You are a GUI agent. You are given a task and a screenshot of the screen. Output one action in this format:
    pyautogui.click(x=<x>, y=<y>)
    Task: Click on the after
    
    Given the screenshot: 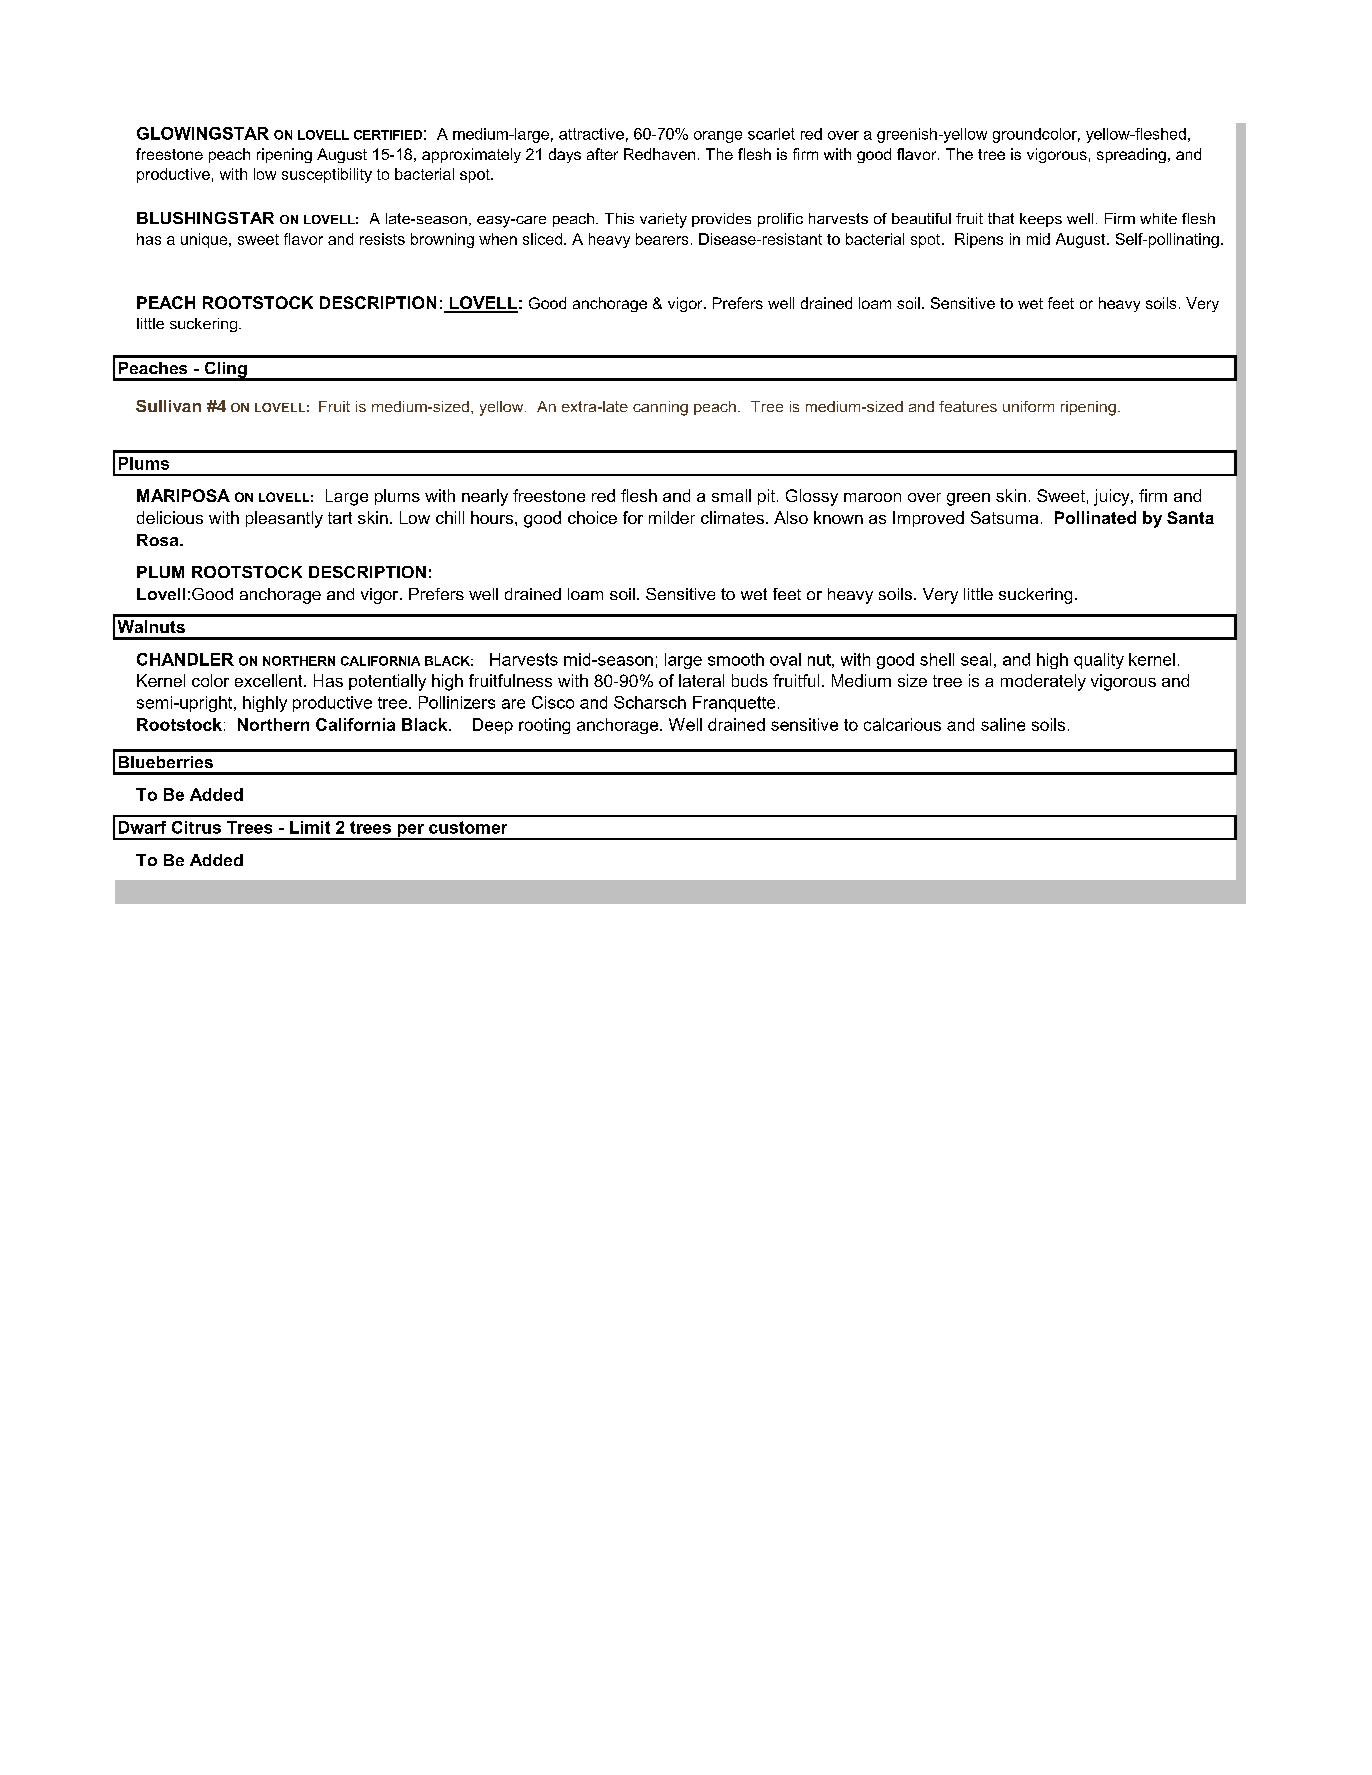 What is the action you would take?
    pyautogui.click(x=602, y=154)
